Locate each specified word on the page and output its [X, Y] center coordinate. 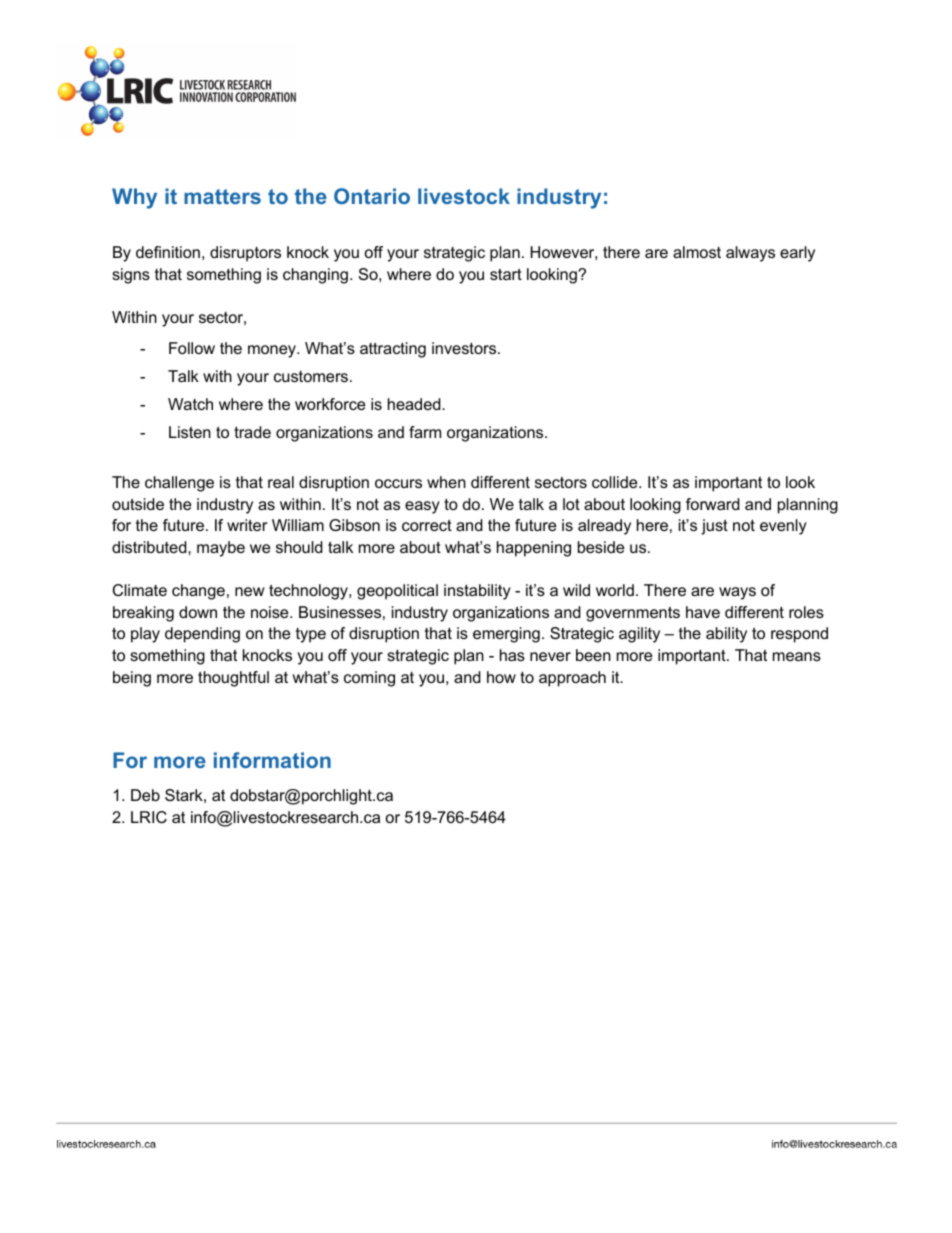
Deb [145, 795]
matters [222, 196]
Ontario [372, 196]
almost [697, 252]
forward [713, 504]
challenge [179, 484]
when [446, 482]
